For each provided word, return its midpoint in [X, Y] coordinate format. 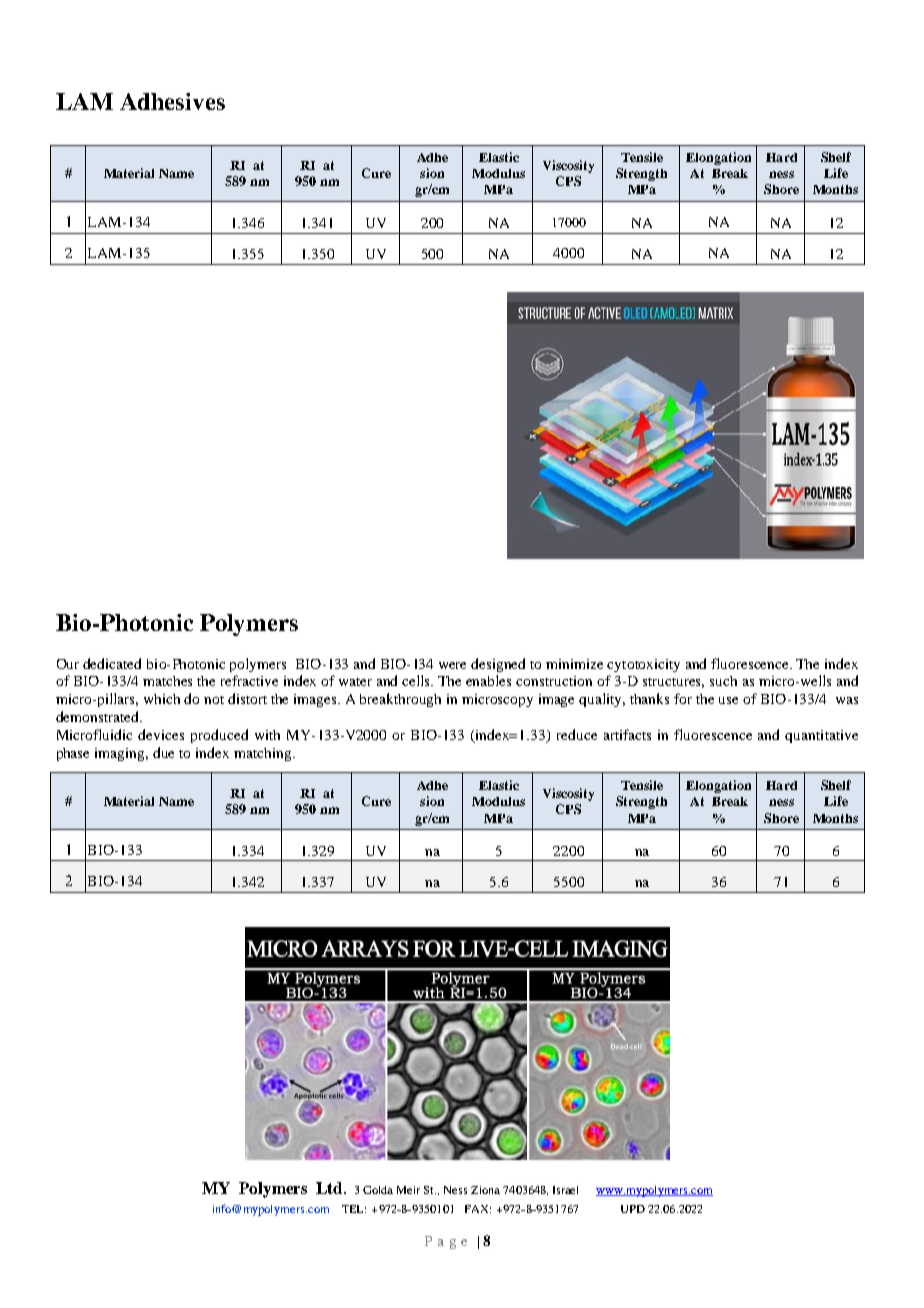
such [723, 681]
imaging [121, 754]
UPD [633, 1209]
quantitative [821, 736]
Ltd [330, 1188]
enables [488, 680]
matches [167, 681]
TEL [354, 1209]
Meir [408, 1190]
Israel [565, 1190]
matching [264, 754]
